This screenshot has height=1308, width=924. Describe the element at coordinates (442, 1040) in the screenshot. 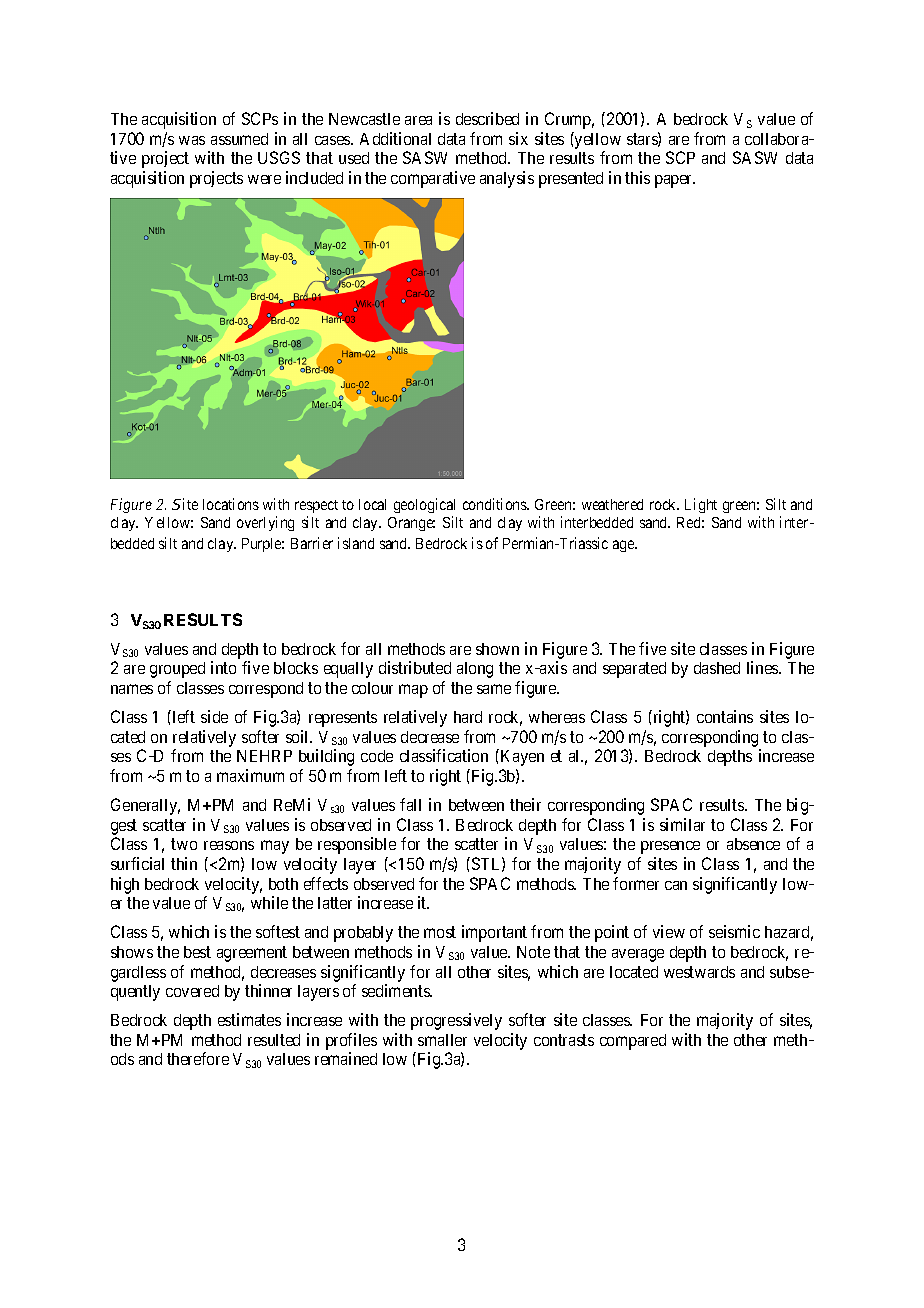

I see `smaller` at that location.
